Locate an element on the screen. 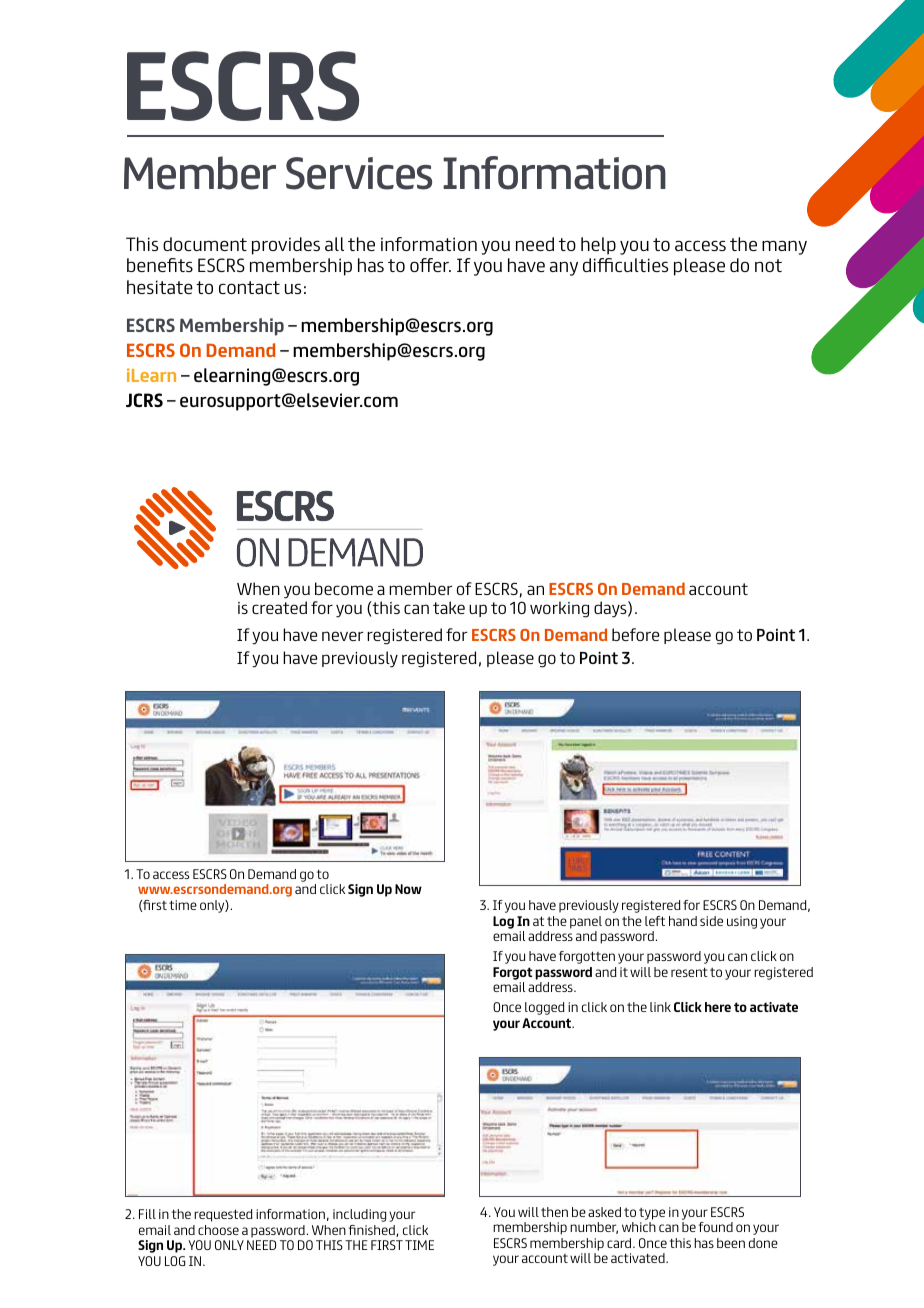 The image size is (924, 1308). offer is located at coordinates (430, 265).
